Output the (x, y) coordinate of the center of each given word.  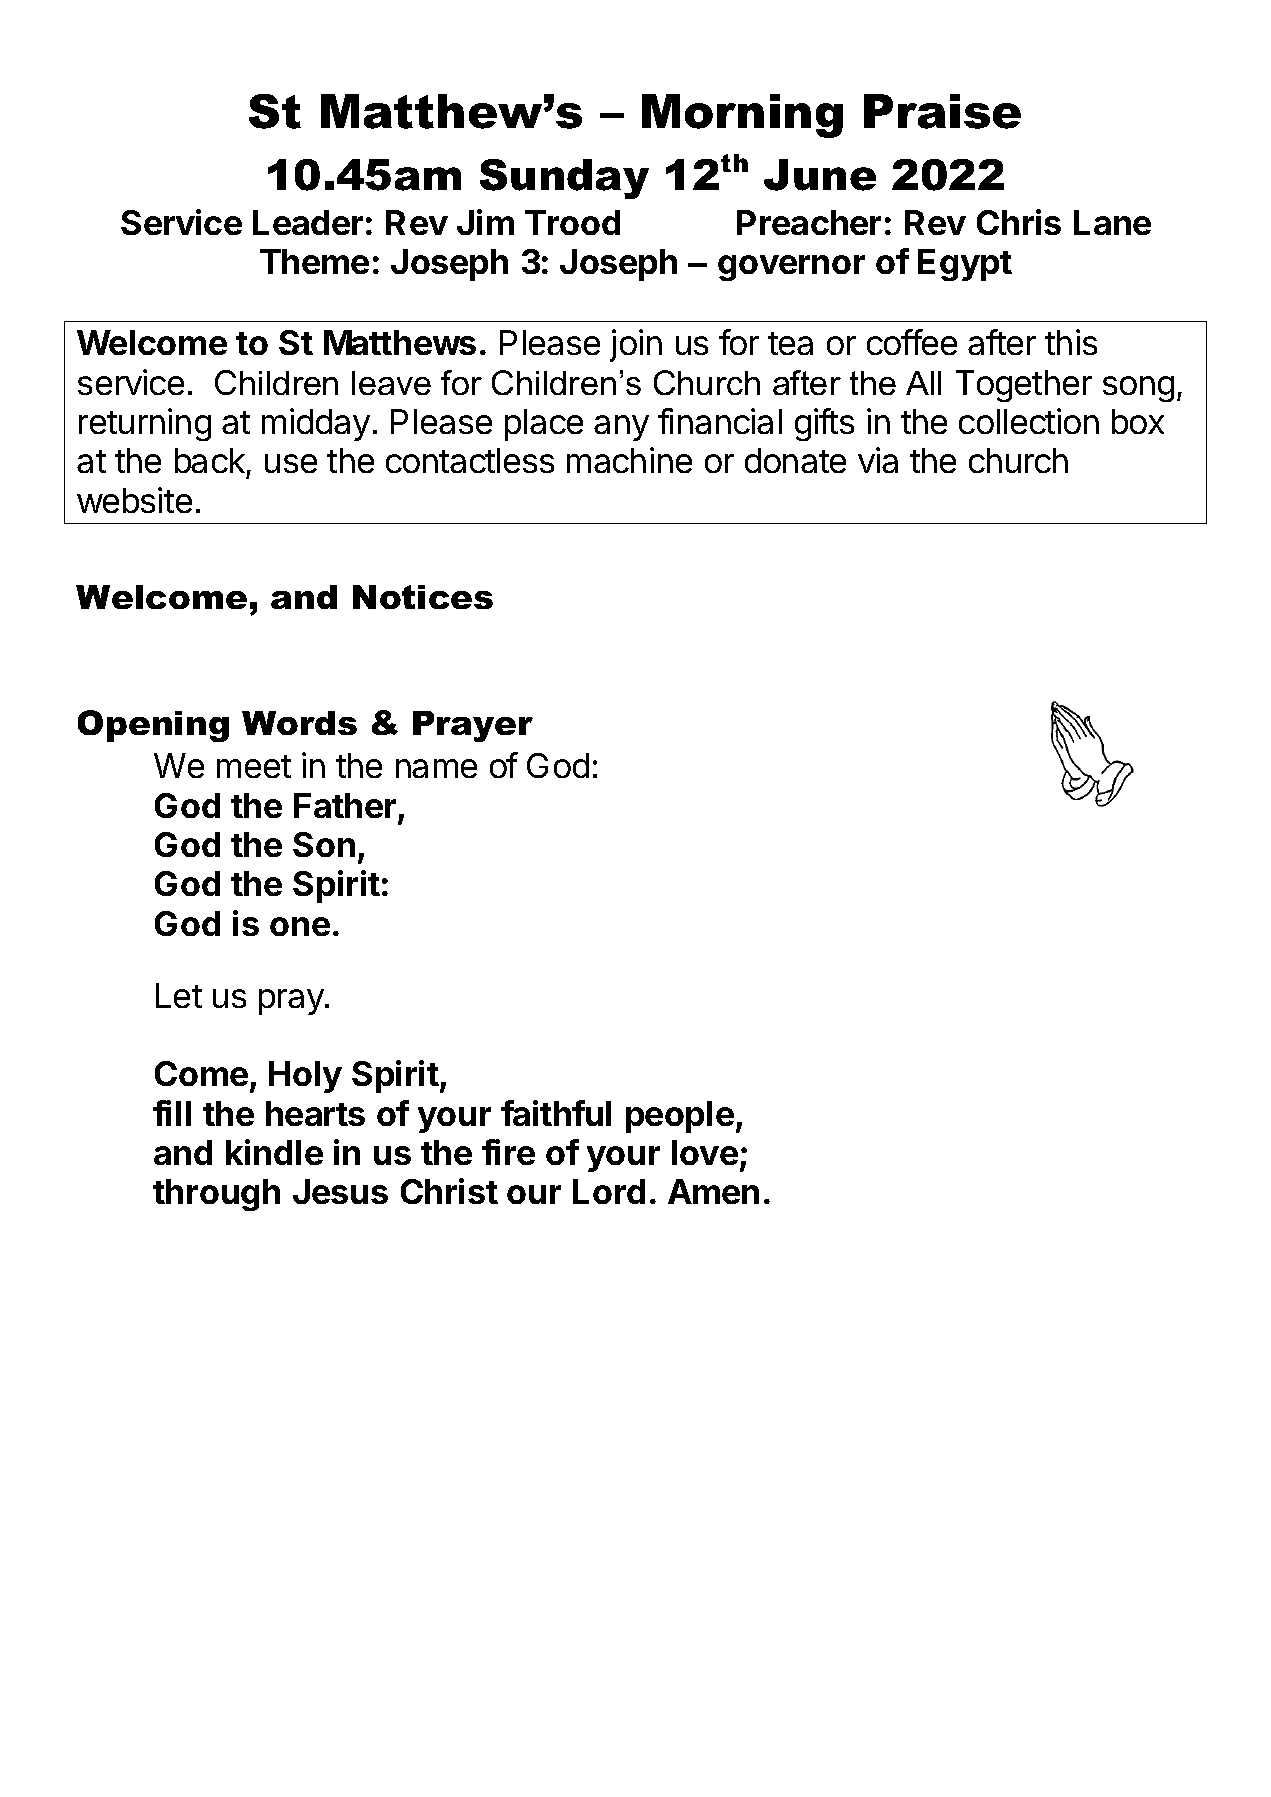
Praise (942, 111)
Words (299, 723)
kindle (274, 1152)
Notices (423, 597)
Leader (308, 222)
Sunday (564, 179)
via (878, 460)
